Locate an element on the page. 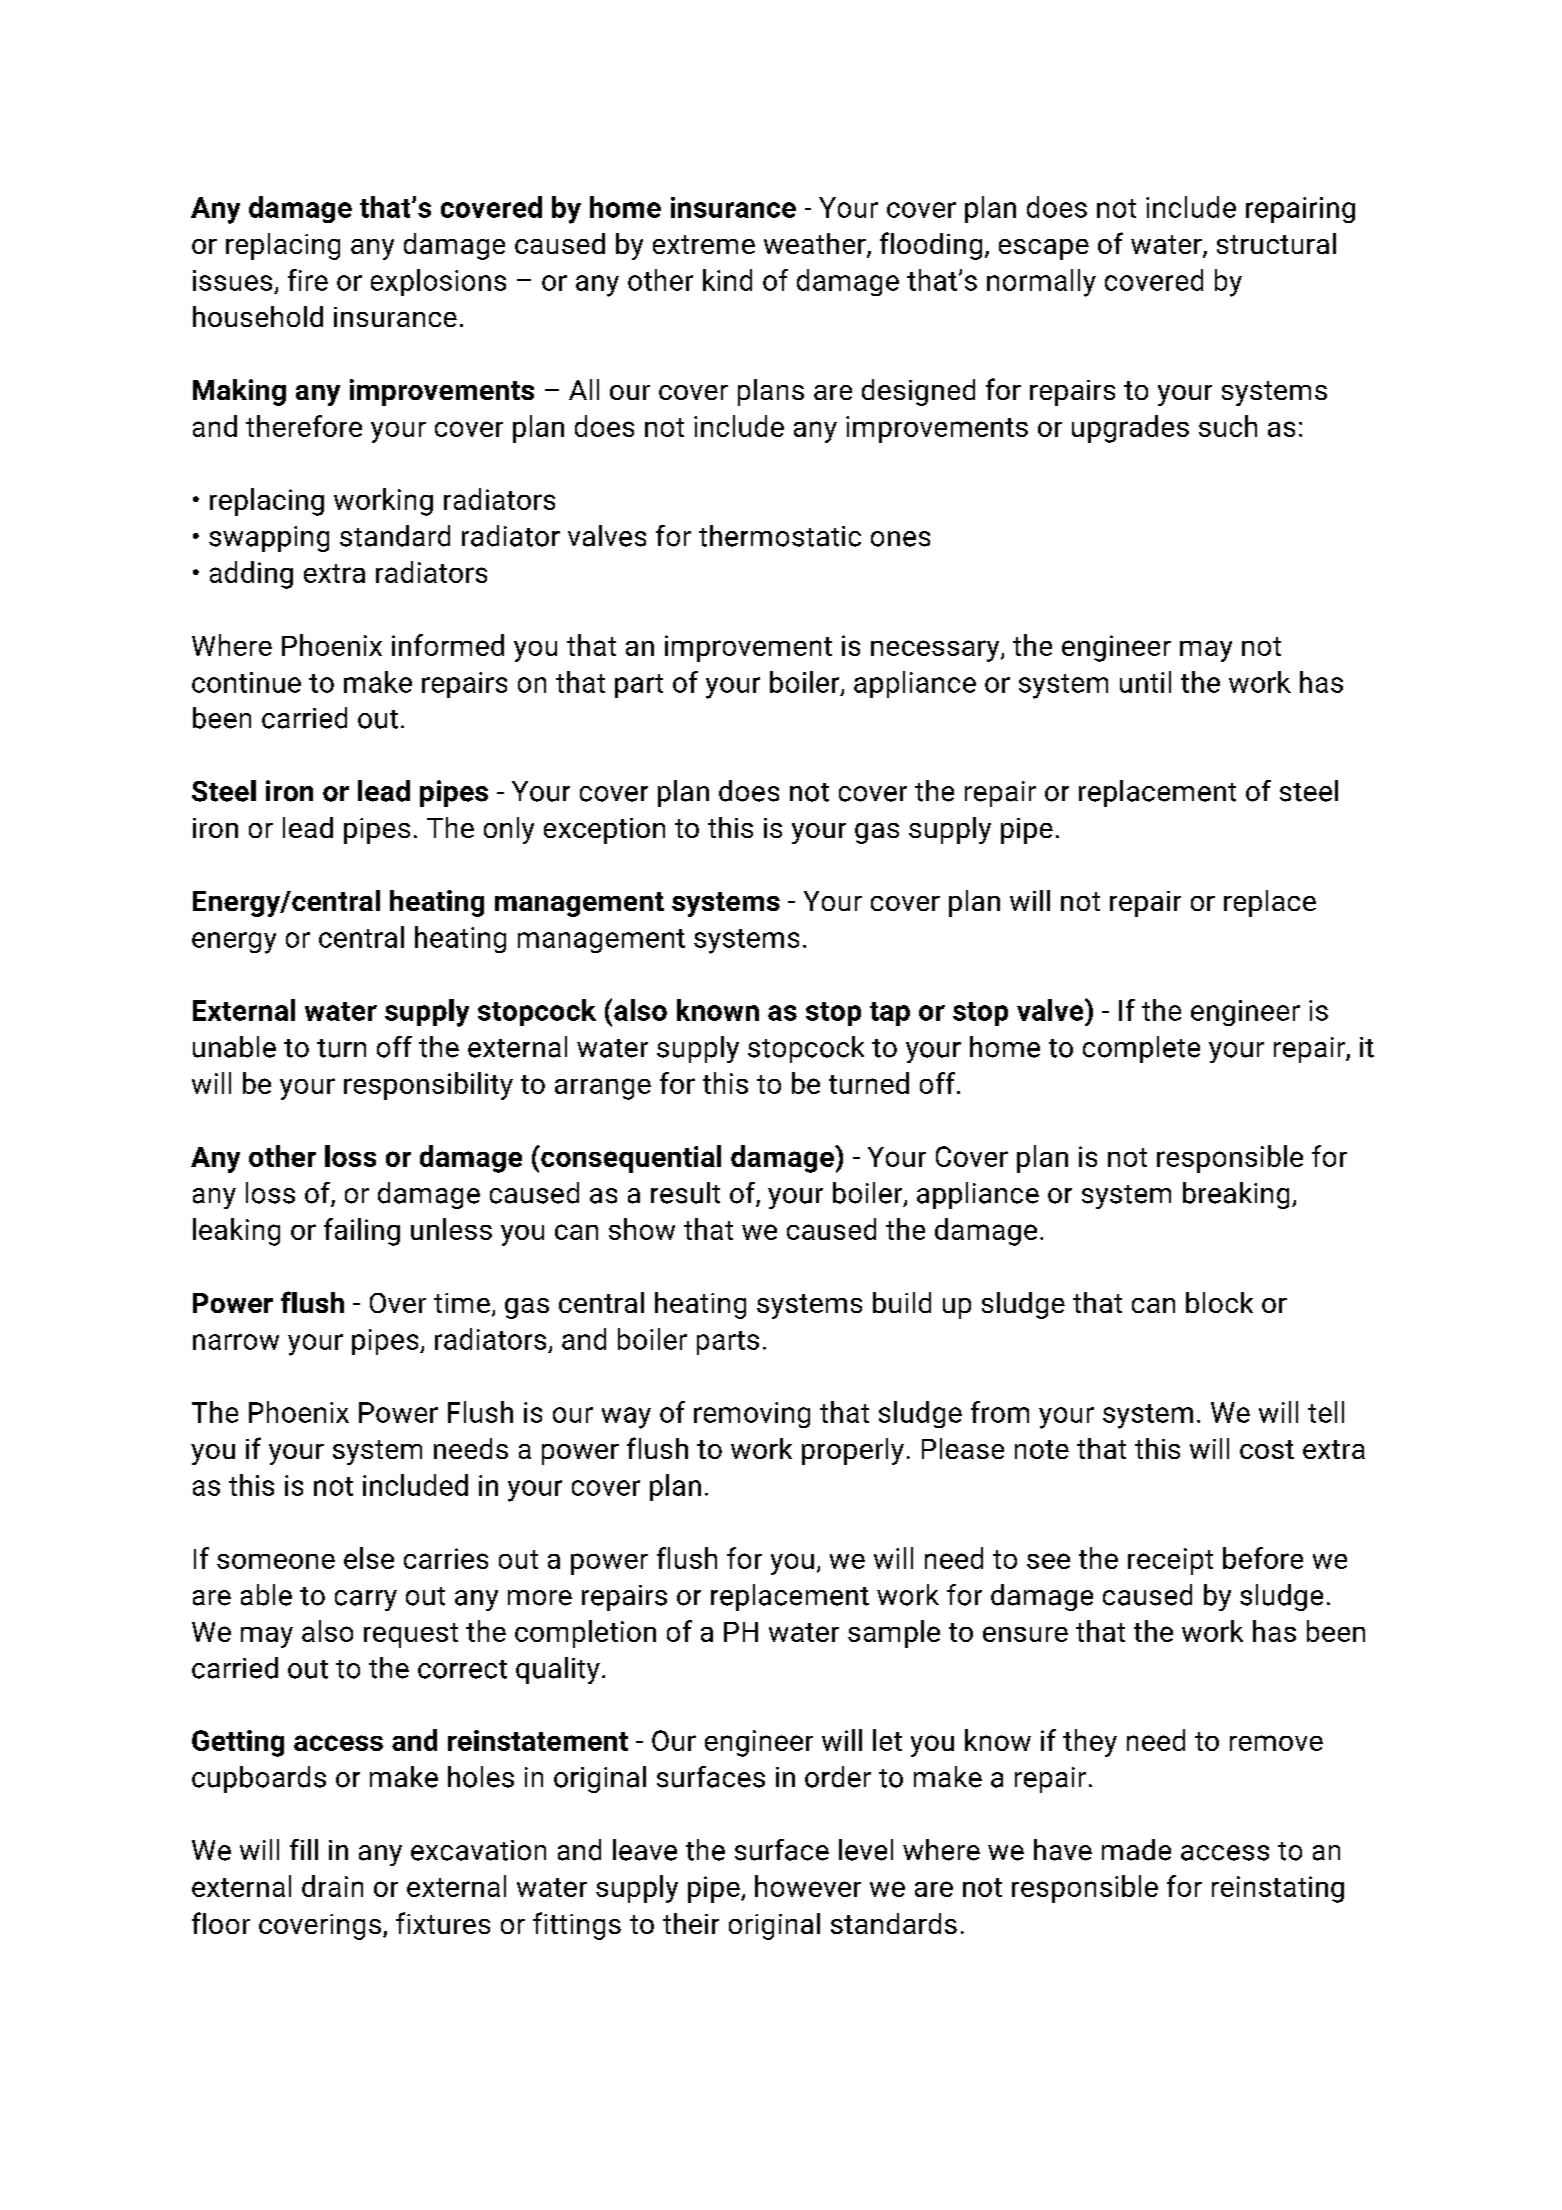 The height and width of the image is (2210, 1562). block is located at coordinates (1219, 1302).
